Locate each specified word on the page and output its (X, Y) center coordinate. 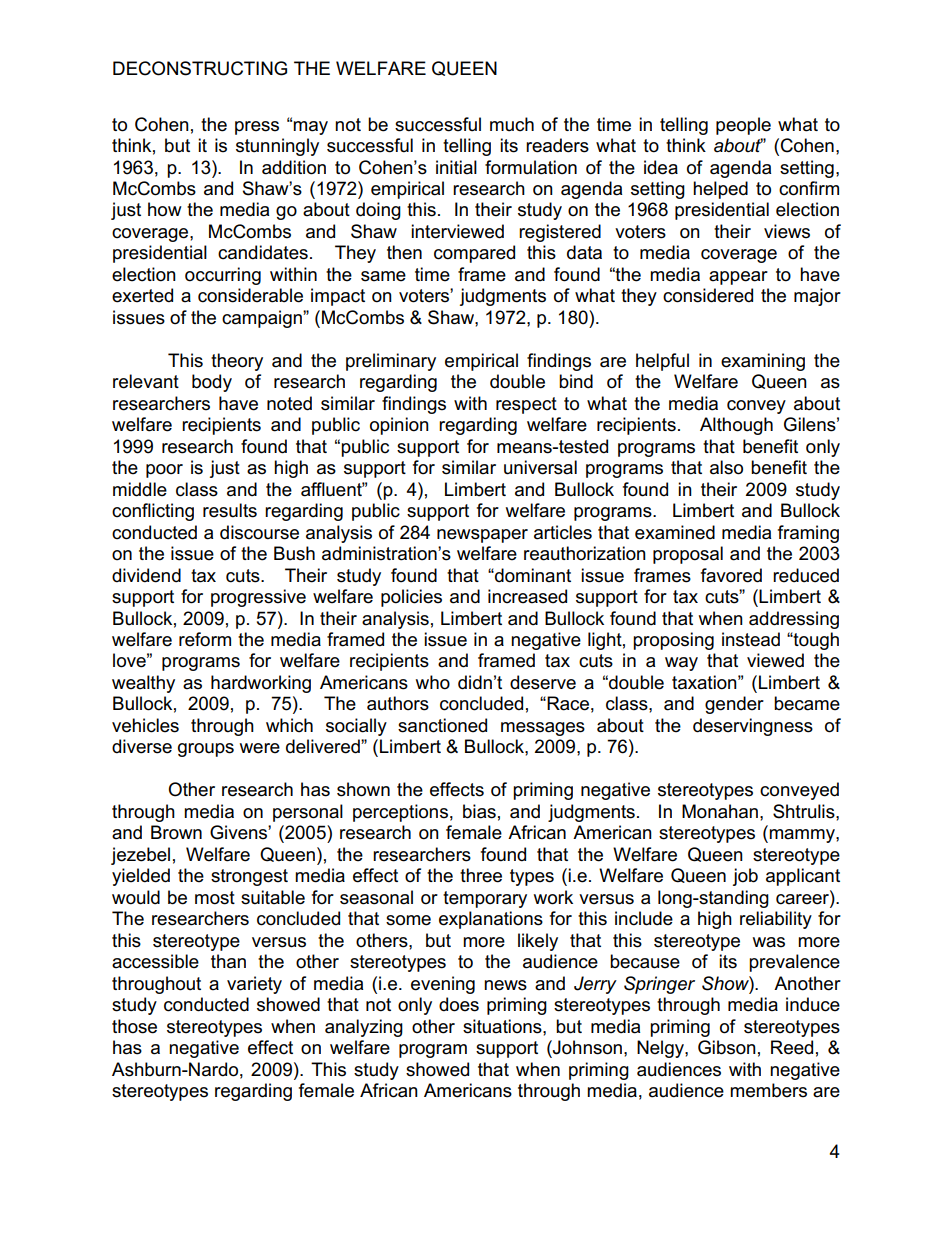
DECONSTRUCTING (200, 68)
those (134, 1026)
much (512, 124)
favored (731, 575)
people (743, 126)
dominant (532, 575)
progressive (258, 598)
